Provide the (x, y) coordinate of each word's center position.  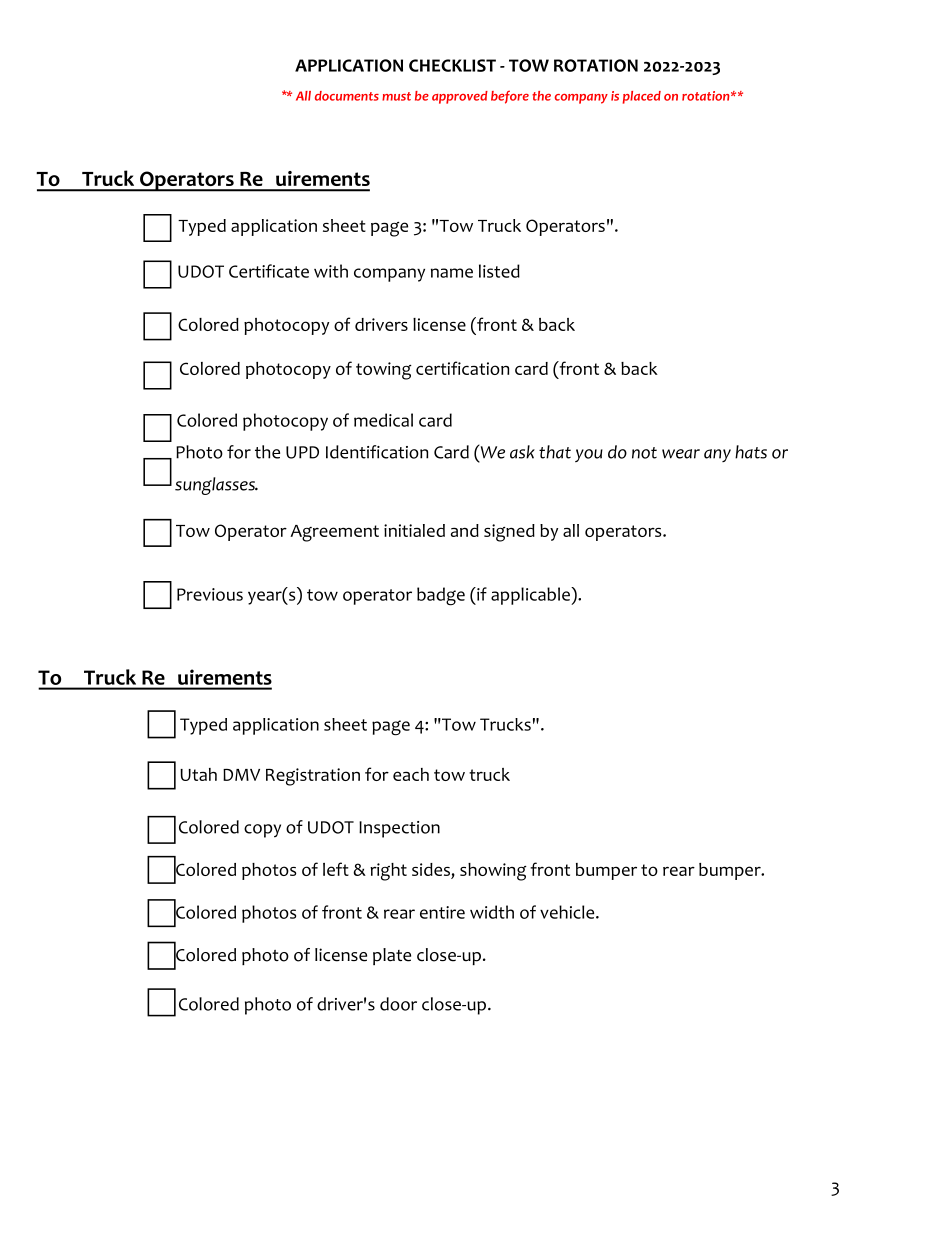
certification (462, 368)
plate (392, 956)
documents (347, 96)
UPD (302, 452)
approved (460, 97)
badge (441, 596)
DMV (241, 775)
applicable (531, 596)
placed (642, 97)
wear (681, 454)
